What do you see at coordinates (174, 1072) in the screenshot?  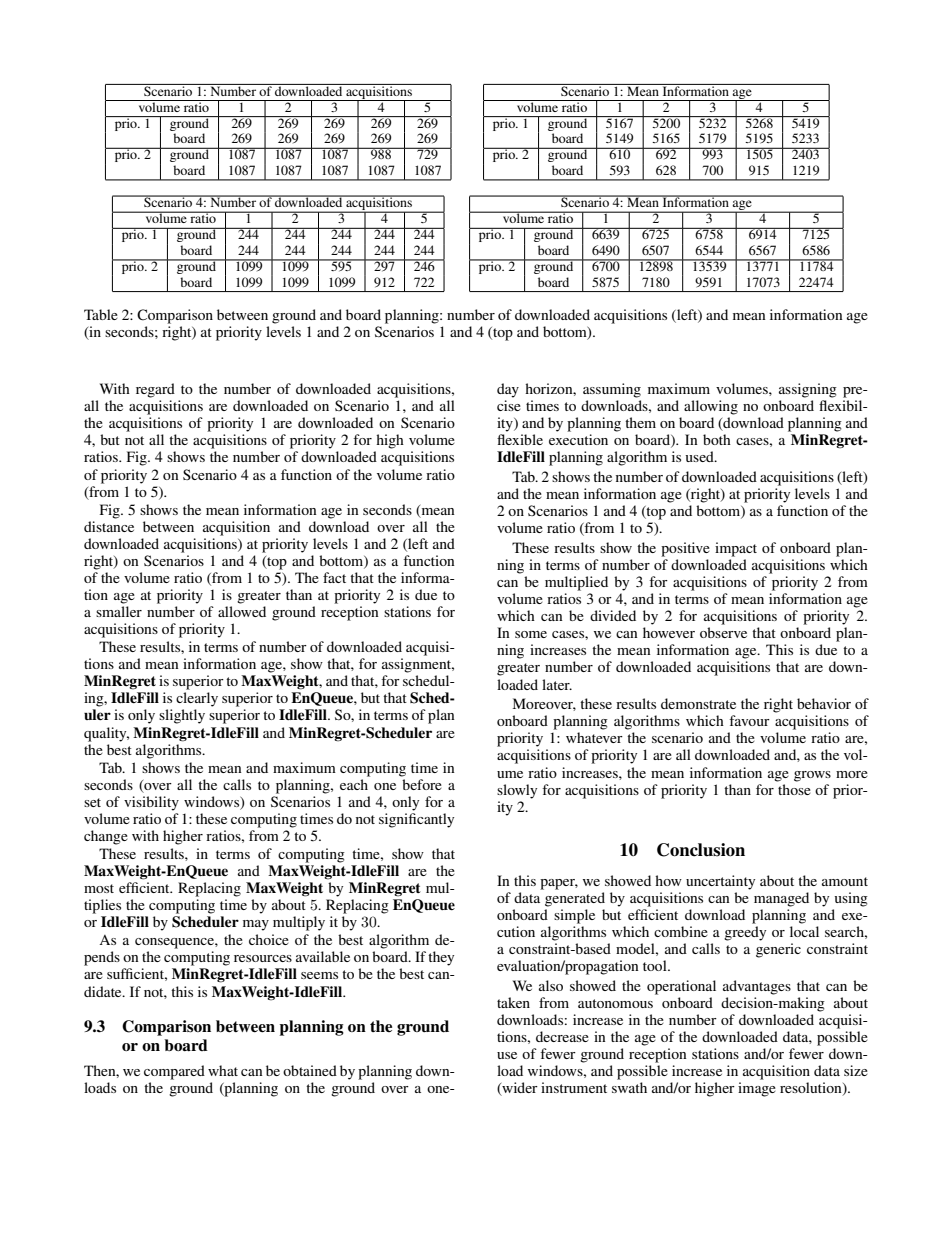 I see `compared` at bounding box center [174, 1072].
